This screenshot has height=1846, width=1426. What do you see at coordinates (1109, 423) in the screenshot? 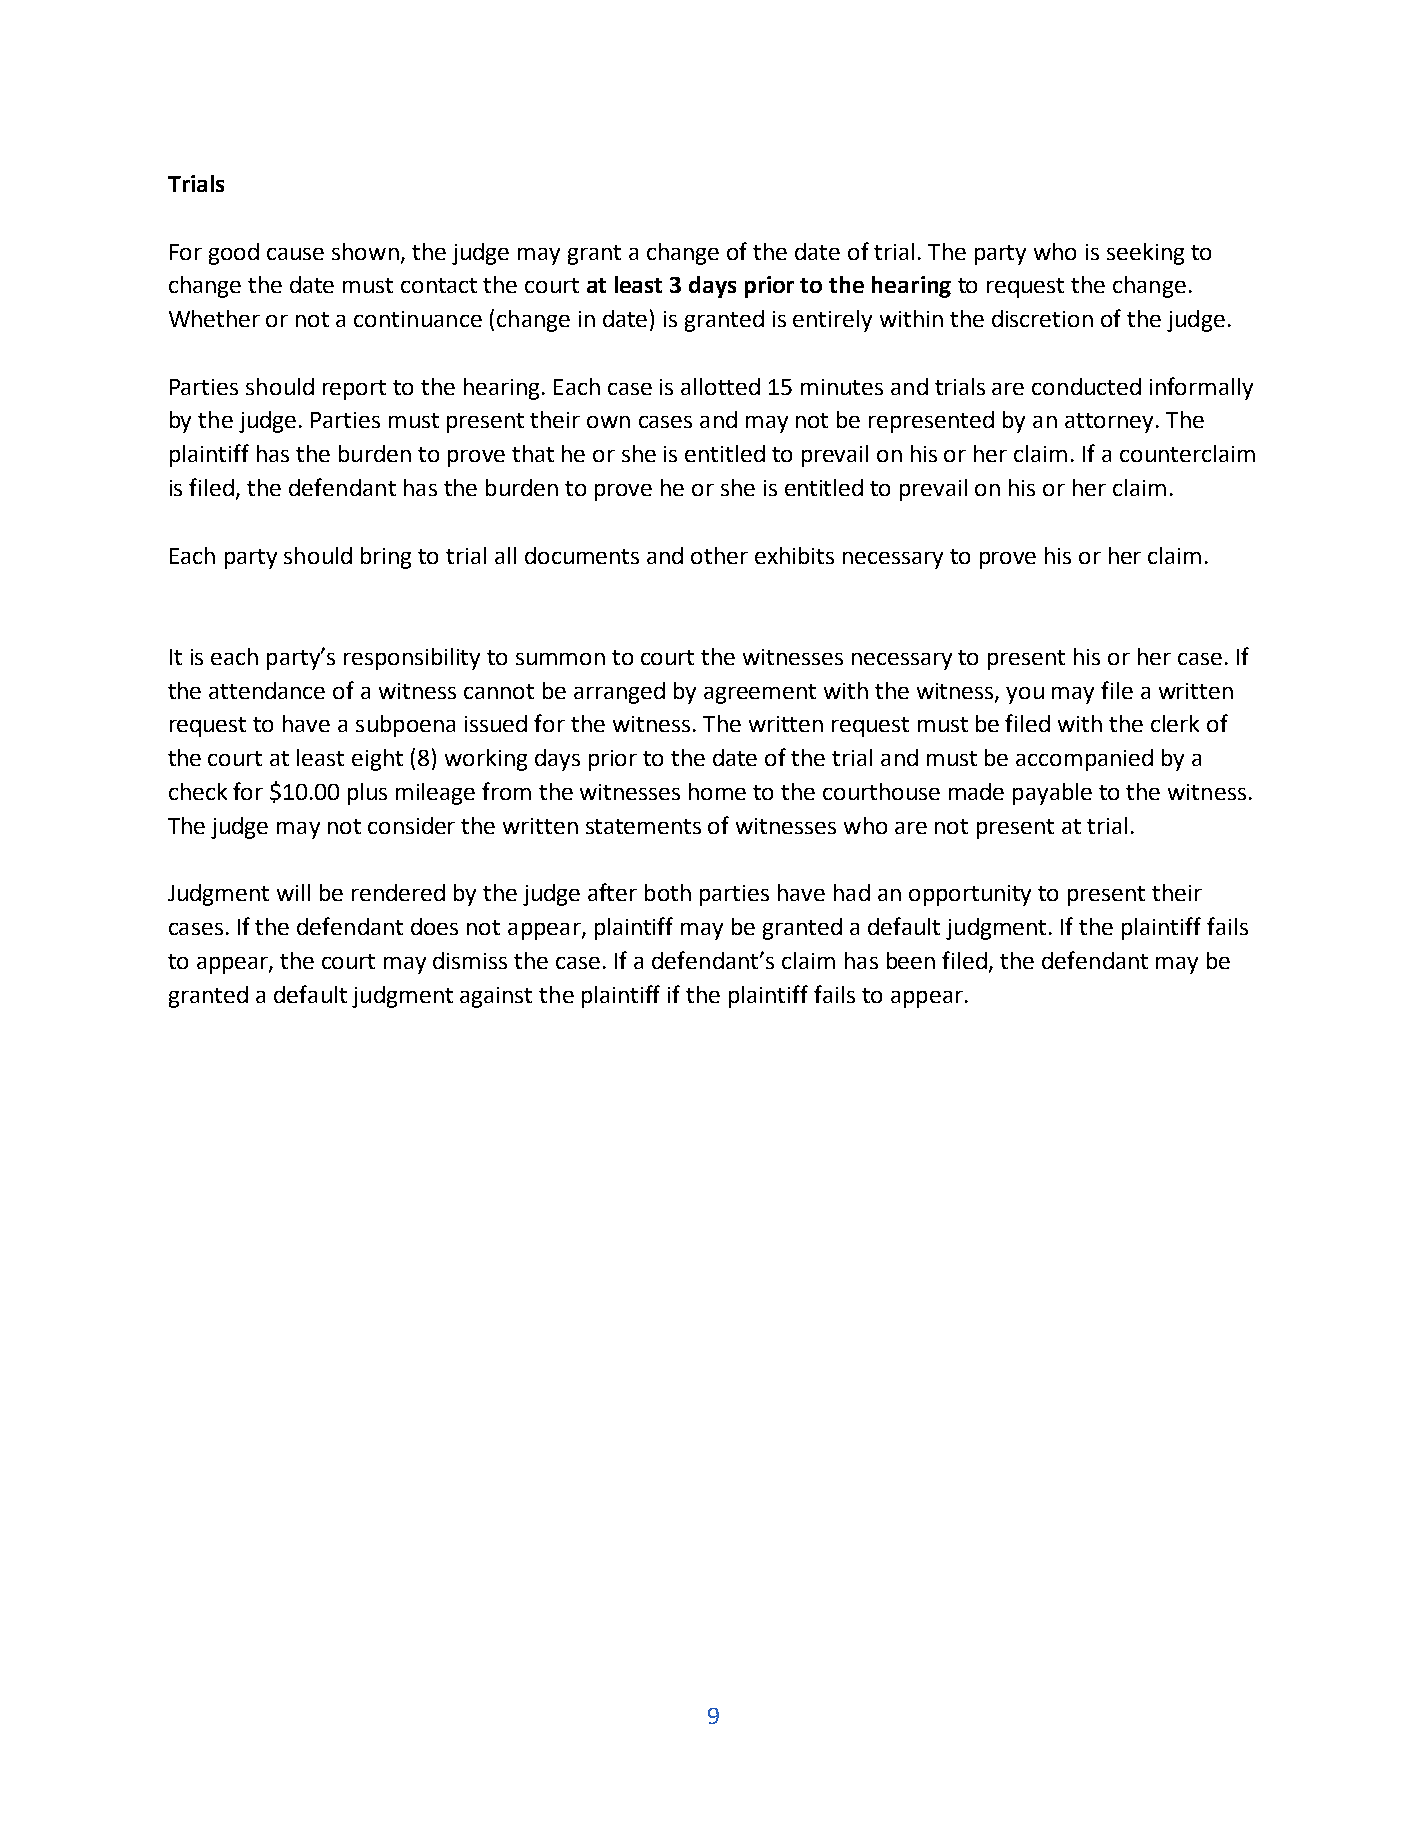
I see `attorney` at bounding box center [1109, 423].
